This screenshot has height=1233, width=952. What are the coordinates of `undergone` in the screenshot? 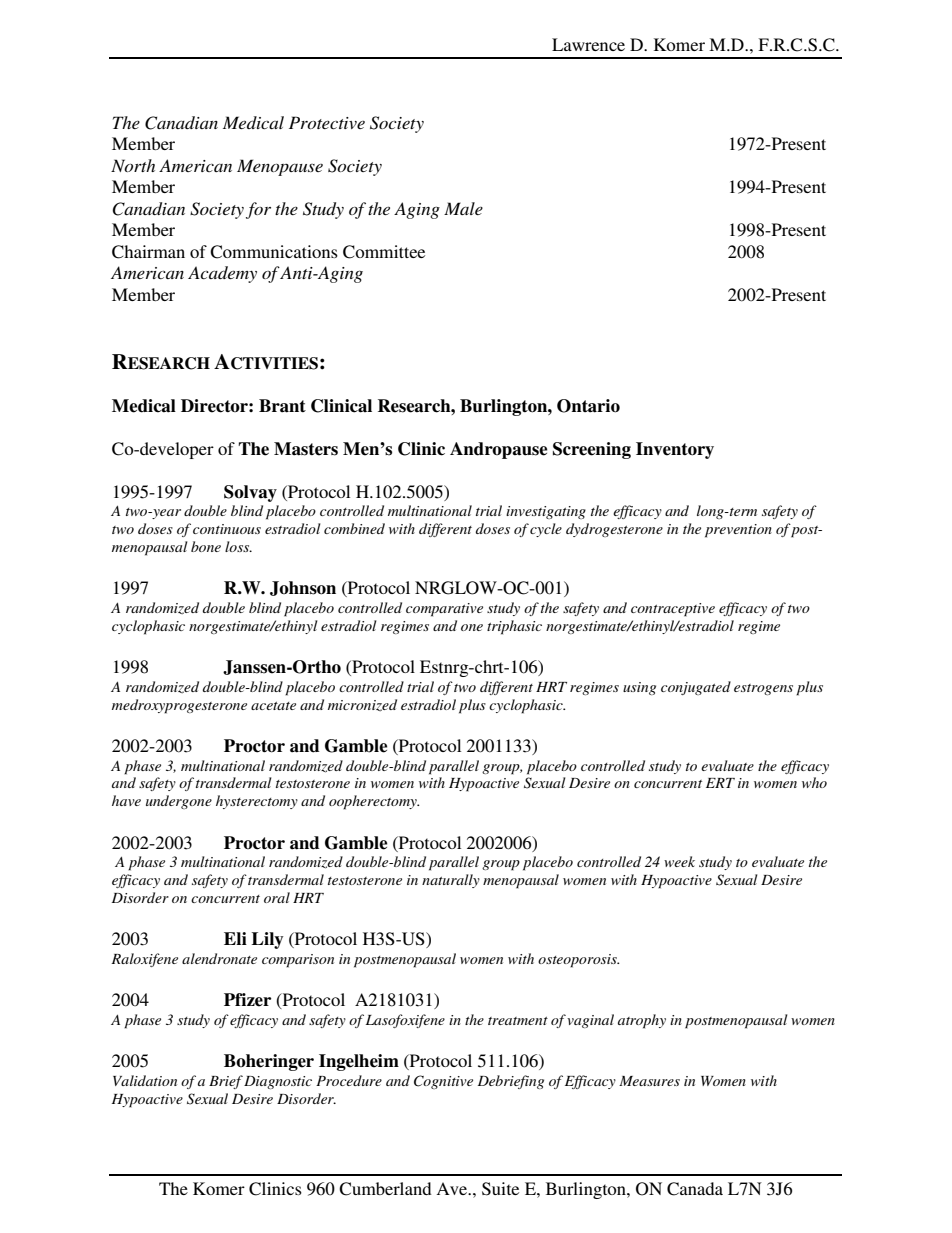 It's located at (179, 802).
